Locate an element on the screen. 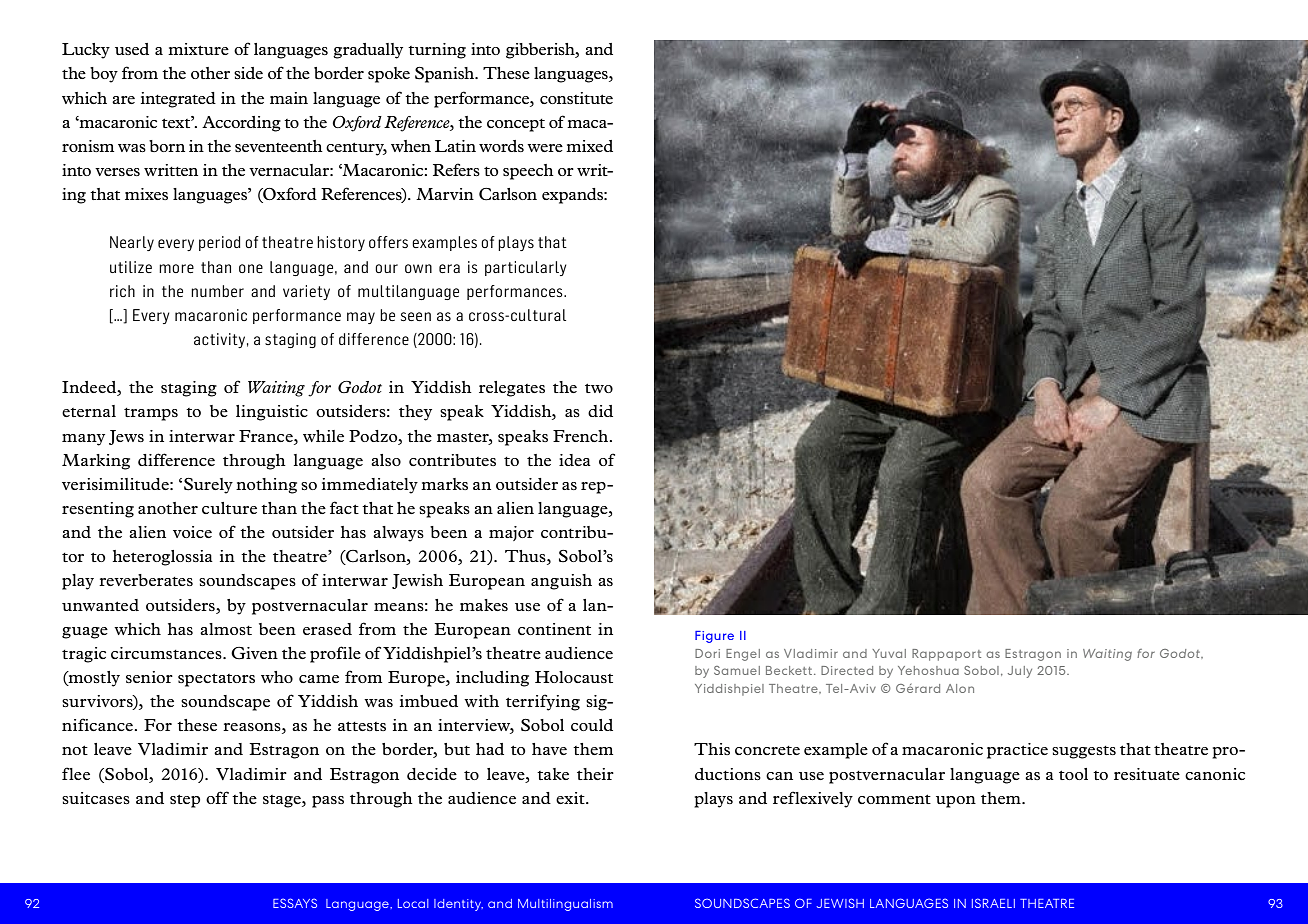 Image resolution: width=1308 pixels, height=924 pixels. linguistic is located at coordinates (272, 413).
